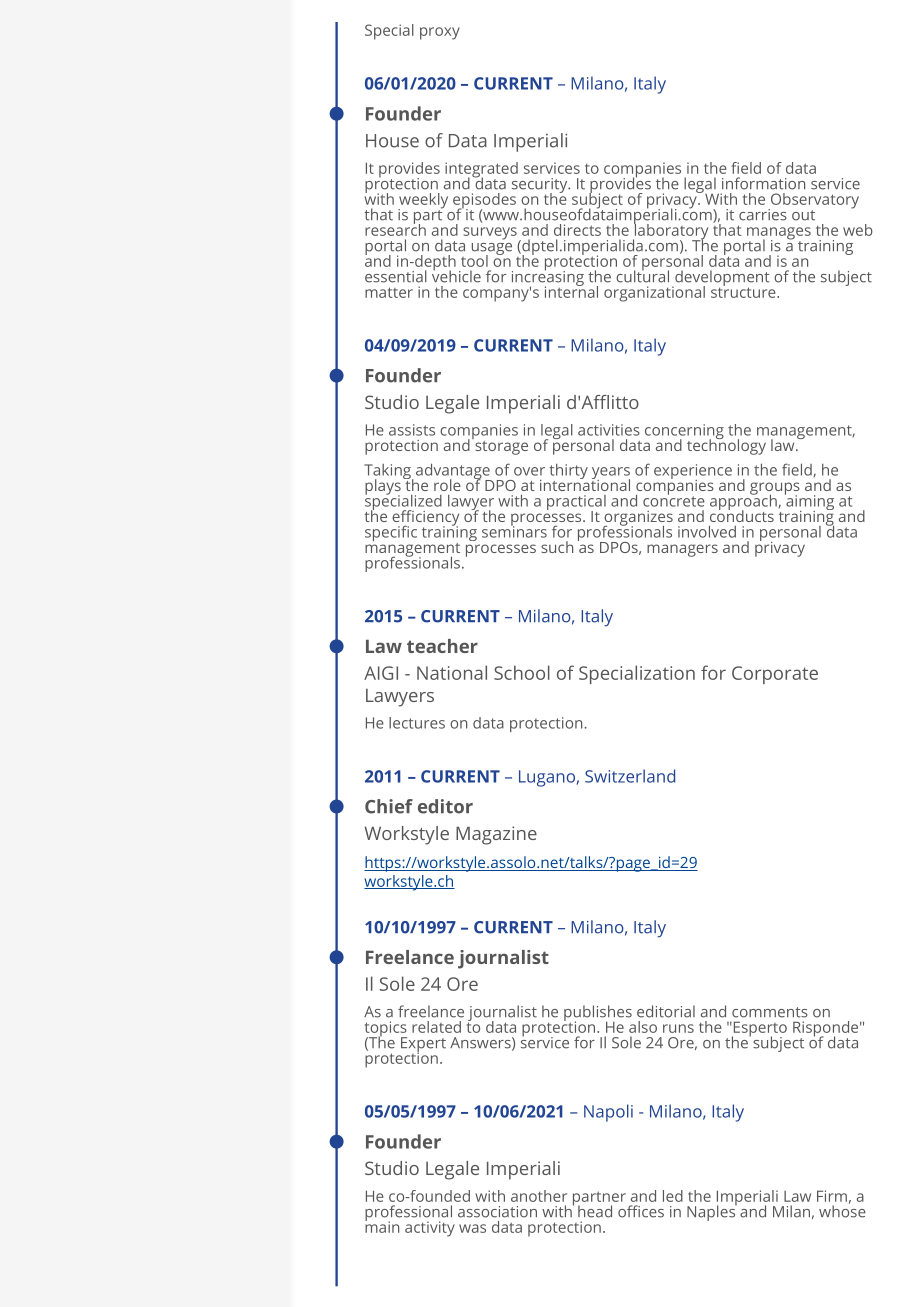  What do you see at coordinates (440, 33) in the screenshot?
I see `proxy` at bounding box center [440, 33].
